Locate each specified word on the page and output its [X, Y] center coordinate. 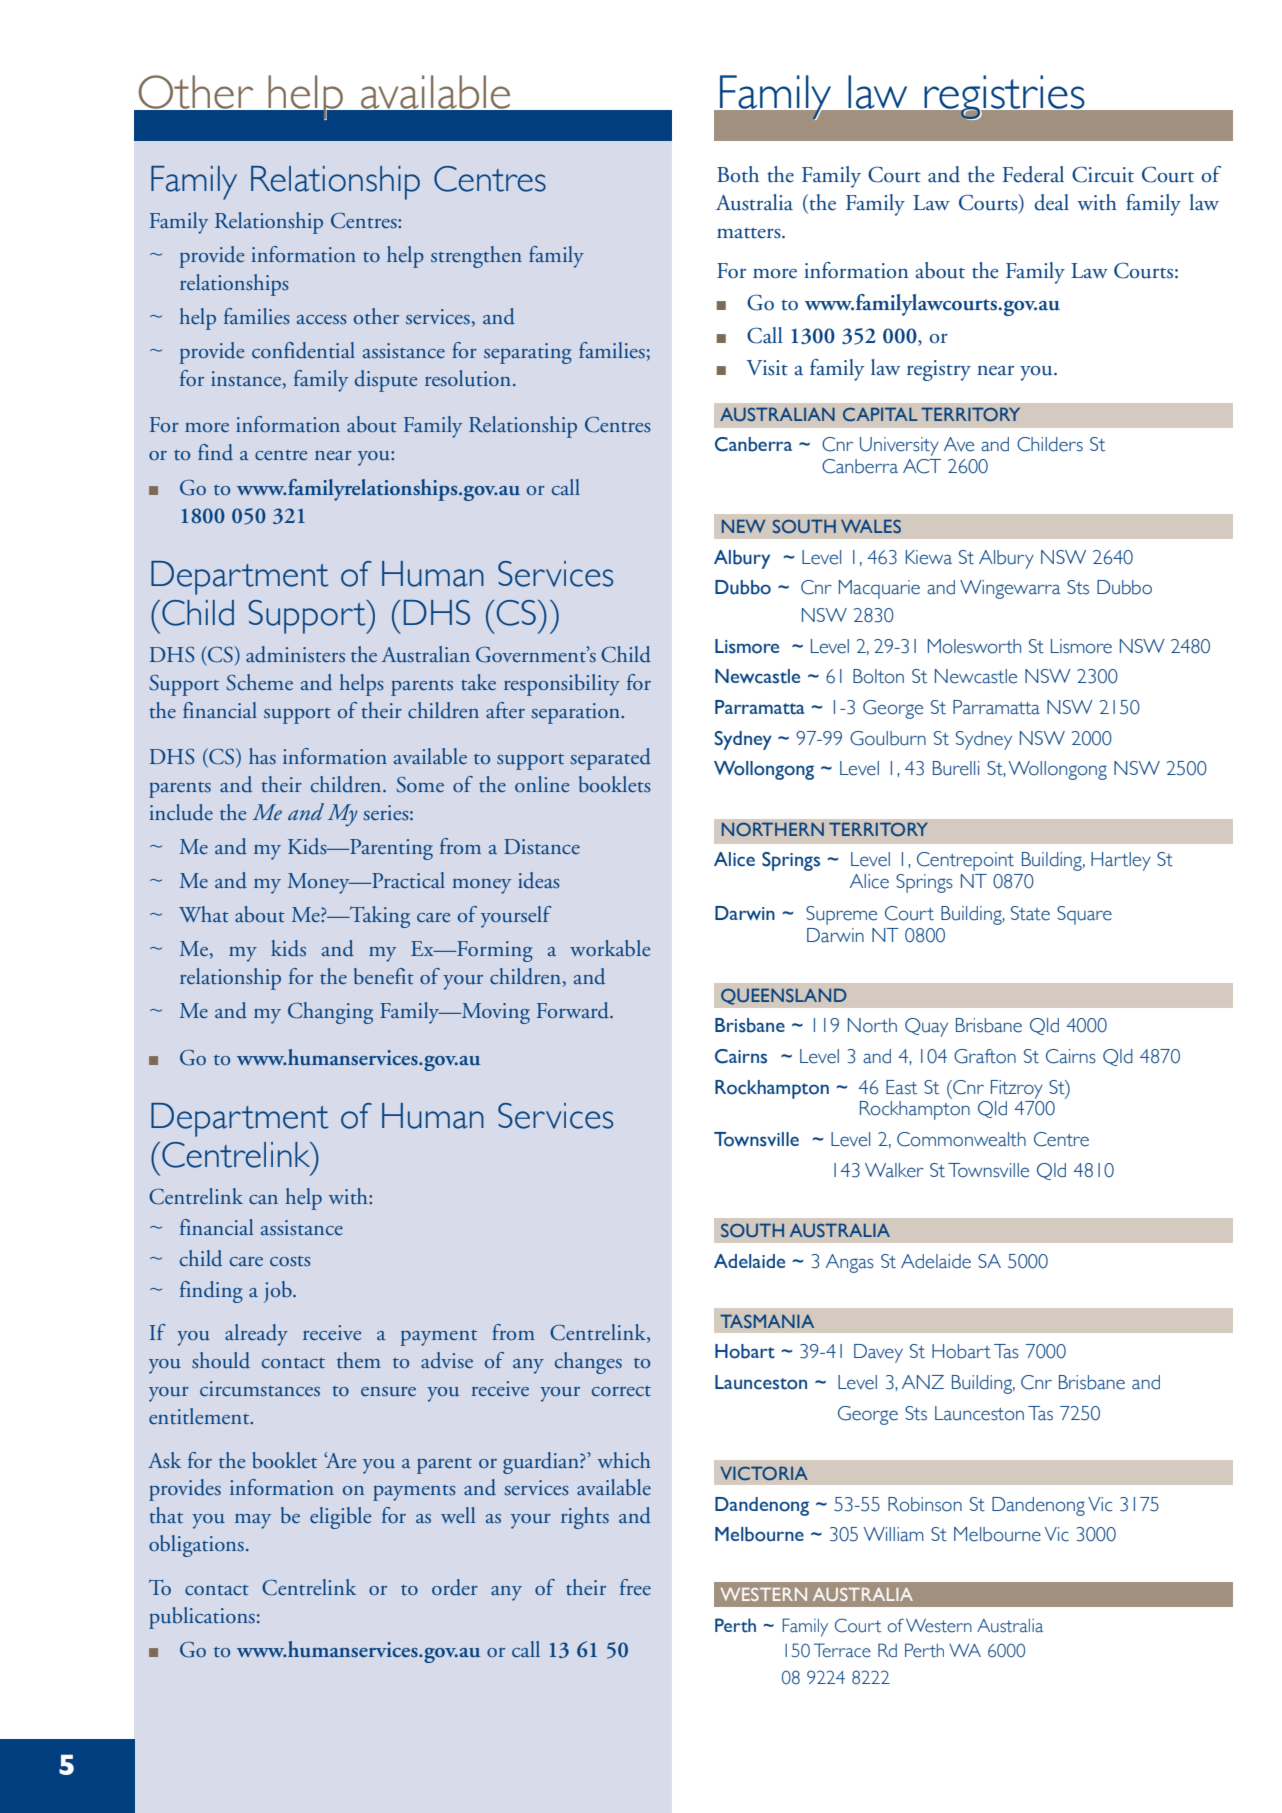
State [1030, 913]
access [322, 320]
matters [750, 233]
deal [1051, 202]
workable [610, 948]
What [204, 914]
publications [202, 1618]
